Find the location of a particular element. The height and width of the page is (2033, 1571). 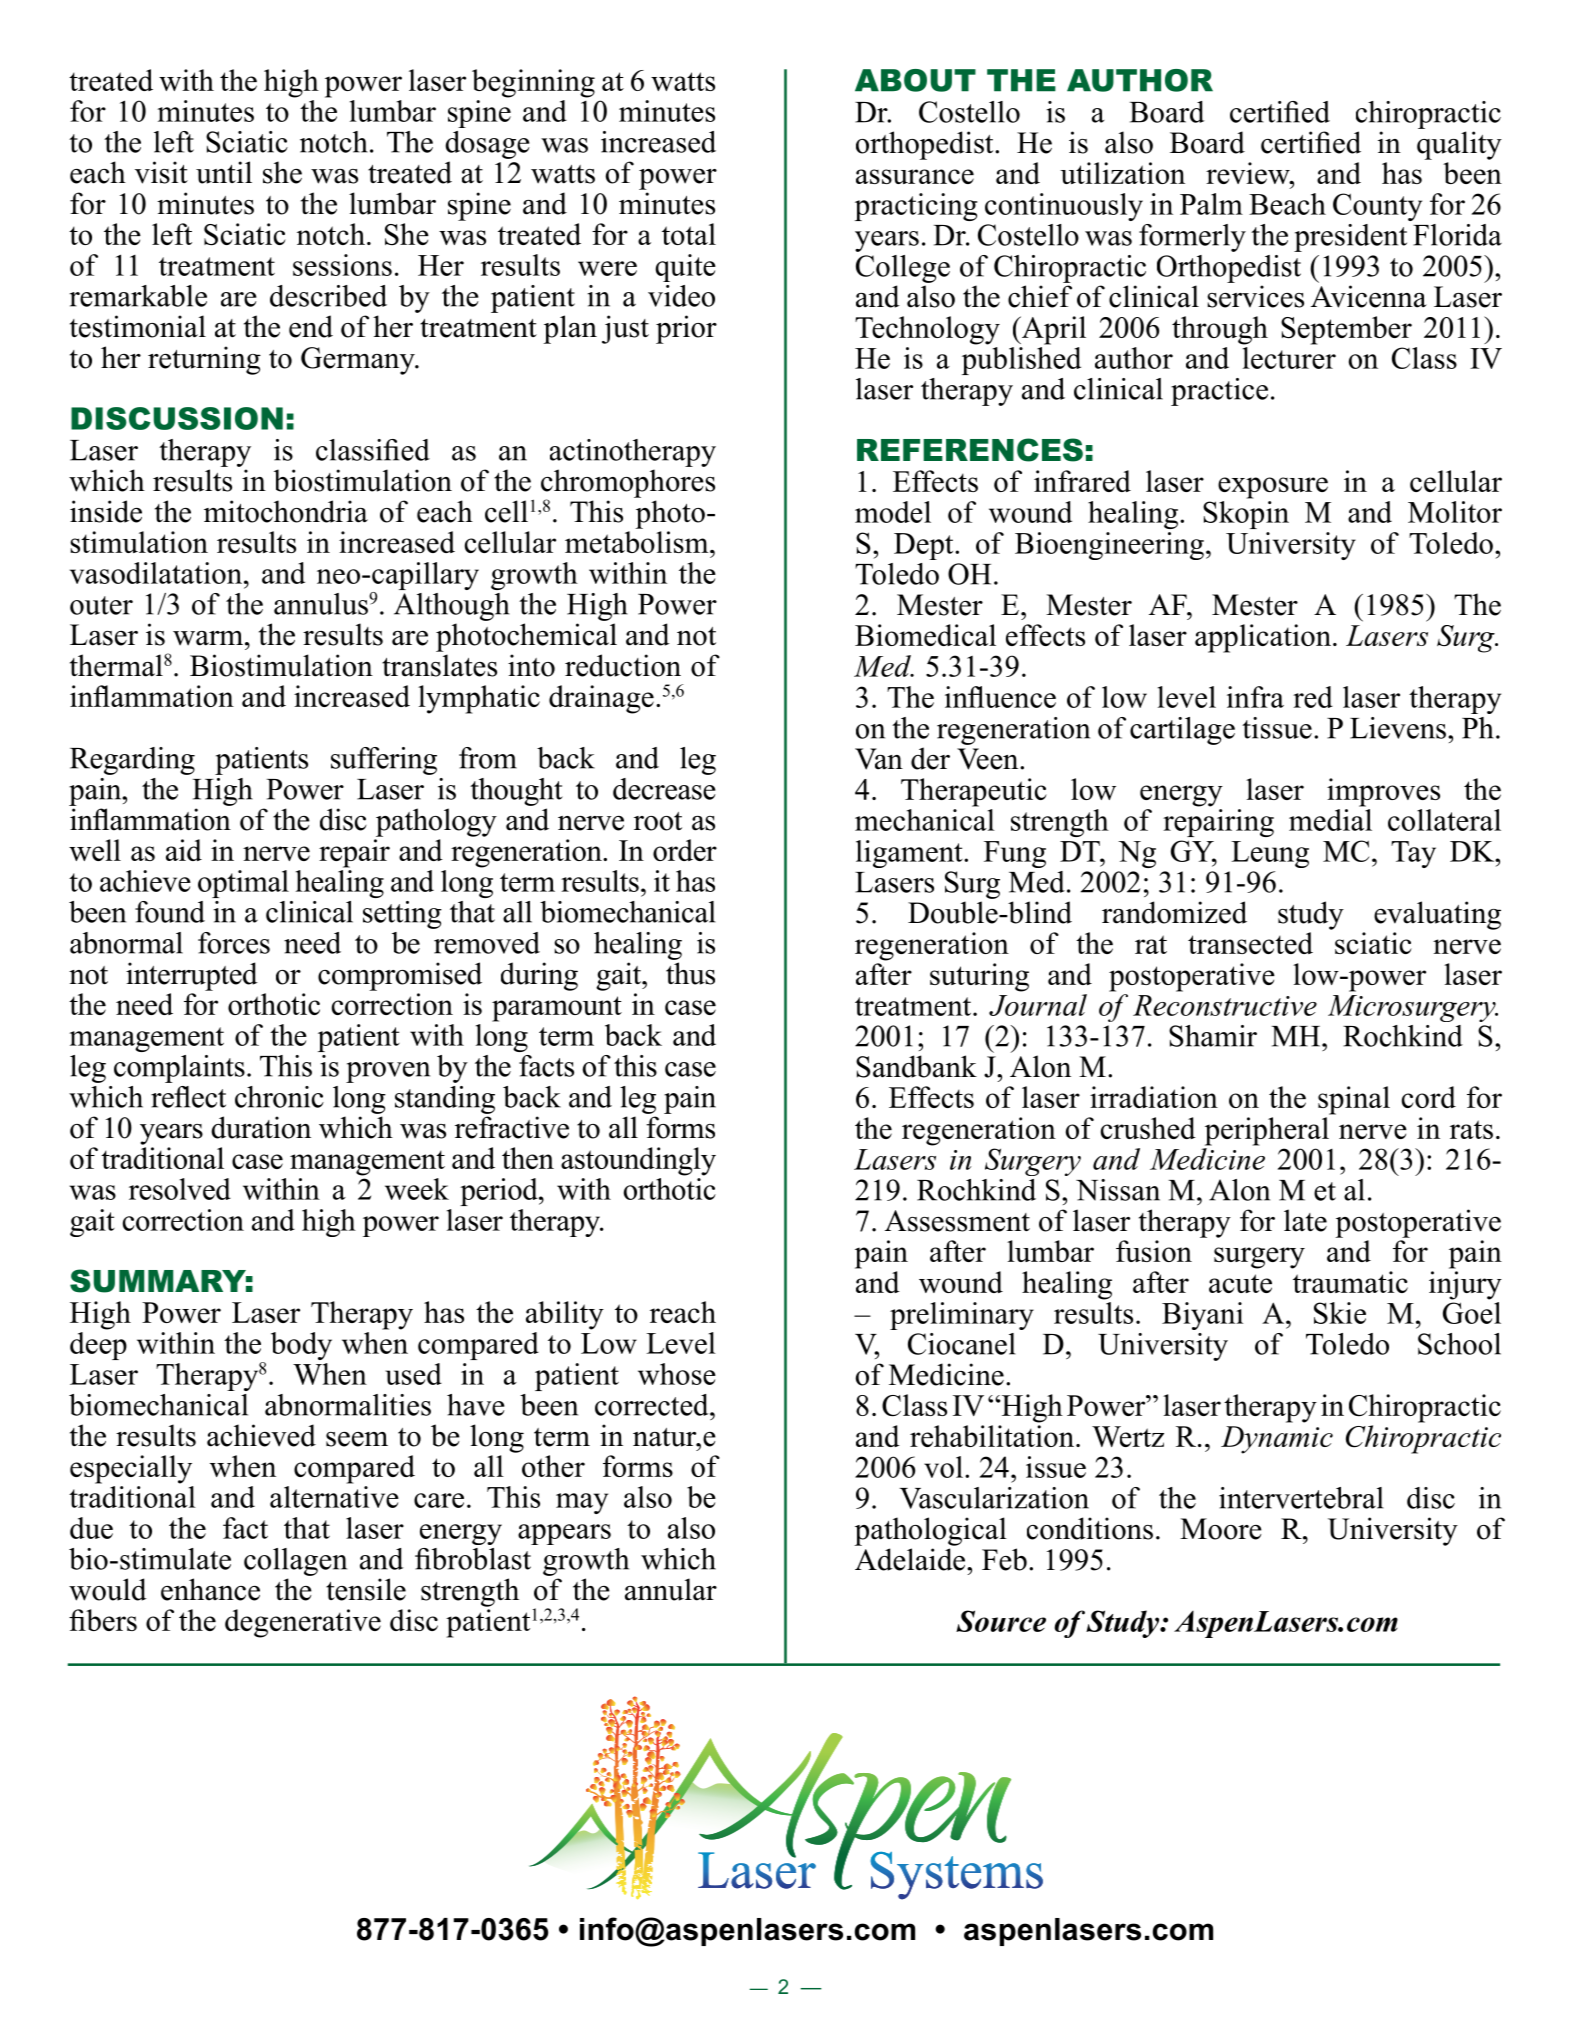

Moore is located at coordinates (1221, 1529).
